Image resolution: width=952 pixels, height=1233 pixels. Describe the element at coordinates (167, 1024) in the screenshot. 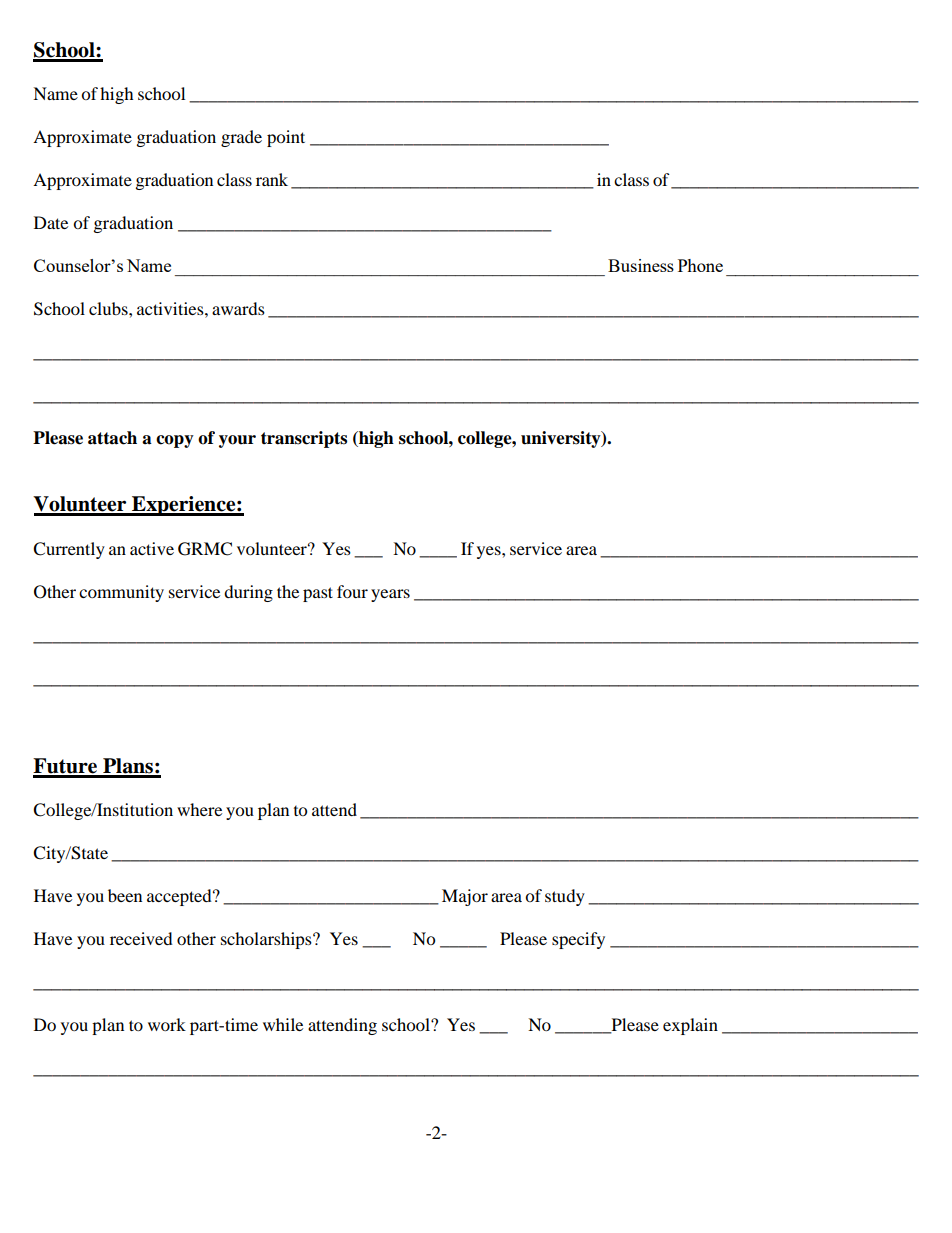

I see `work` at that location.
